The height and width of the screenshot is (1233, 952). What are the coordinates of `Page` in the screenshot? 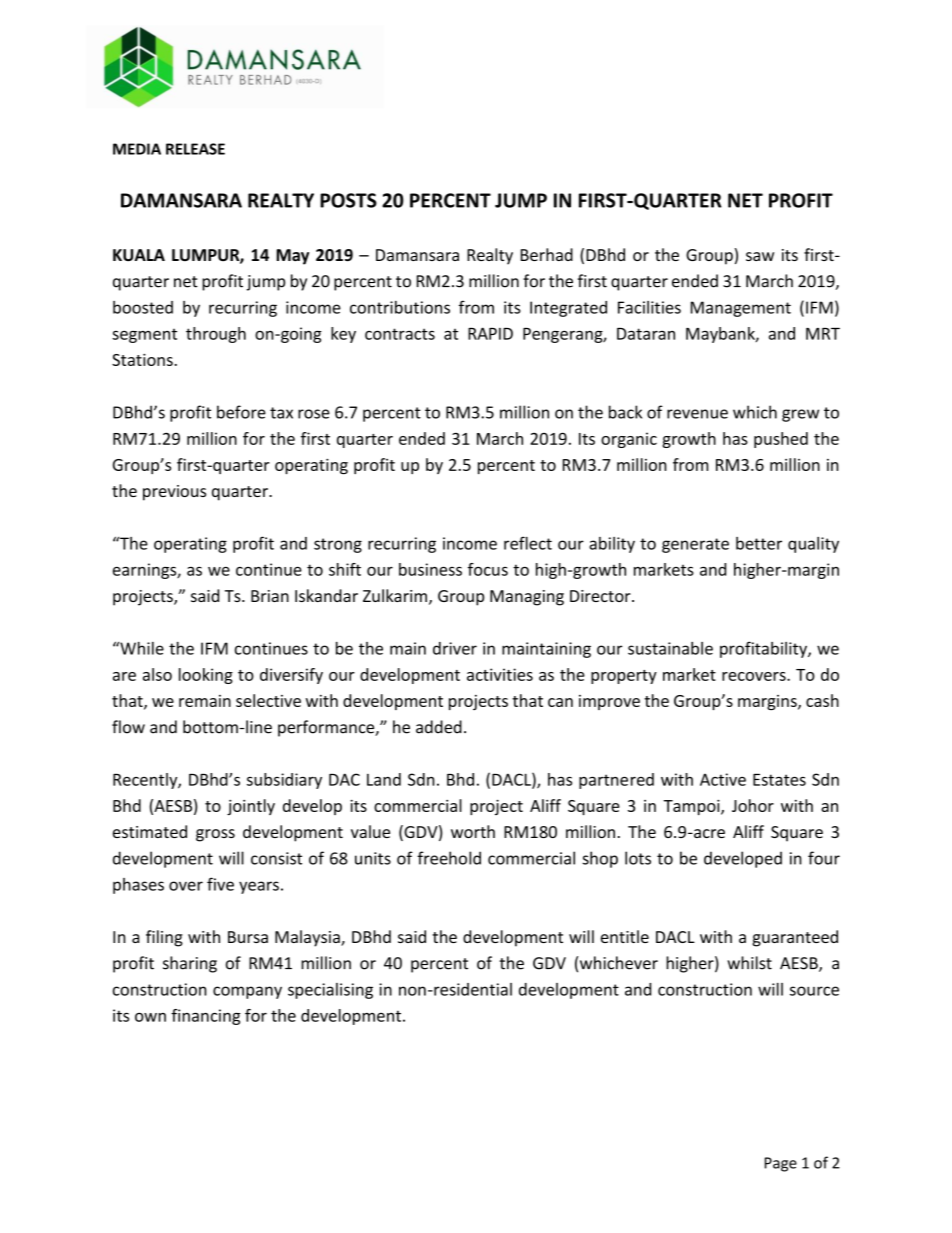 It's located at (781, 1164).
